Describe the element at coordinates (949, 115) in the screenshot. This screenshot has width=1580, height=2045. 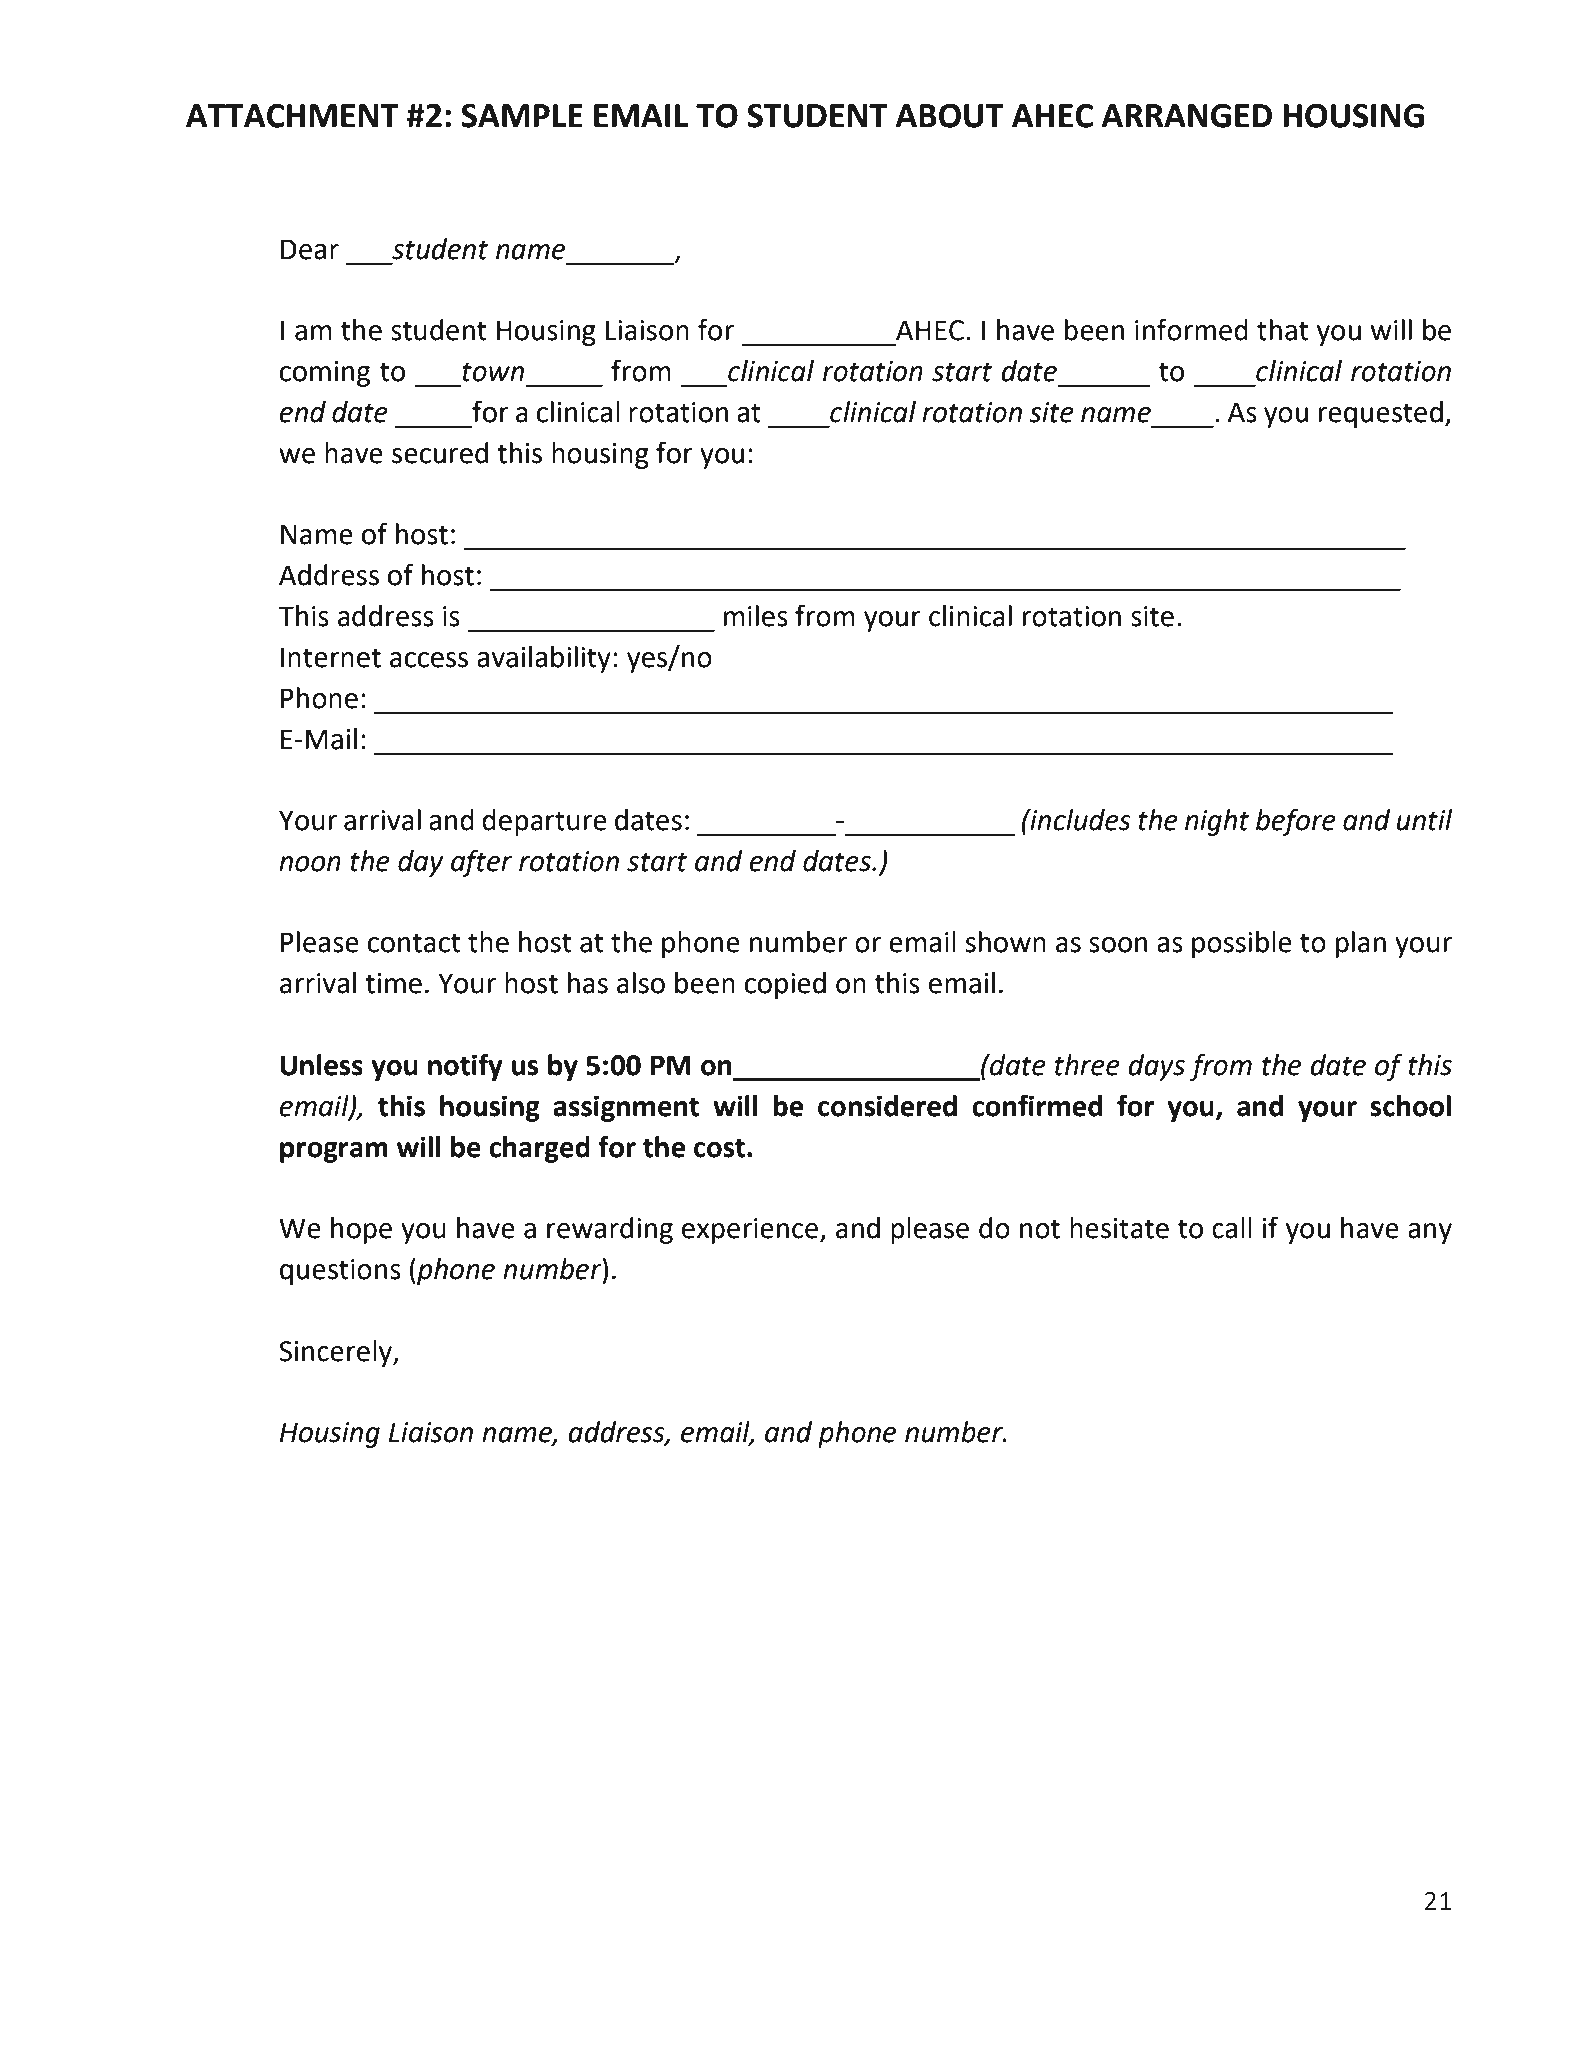
I see `ABOUT` at that location.
